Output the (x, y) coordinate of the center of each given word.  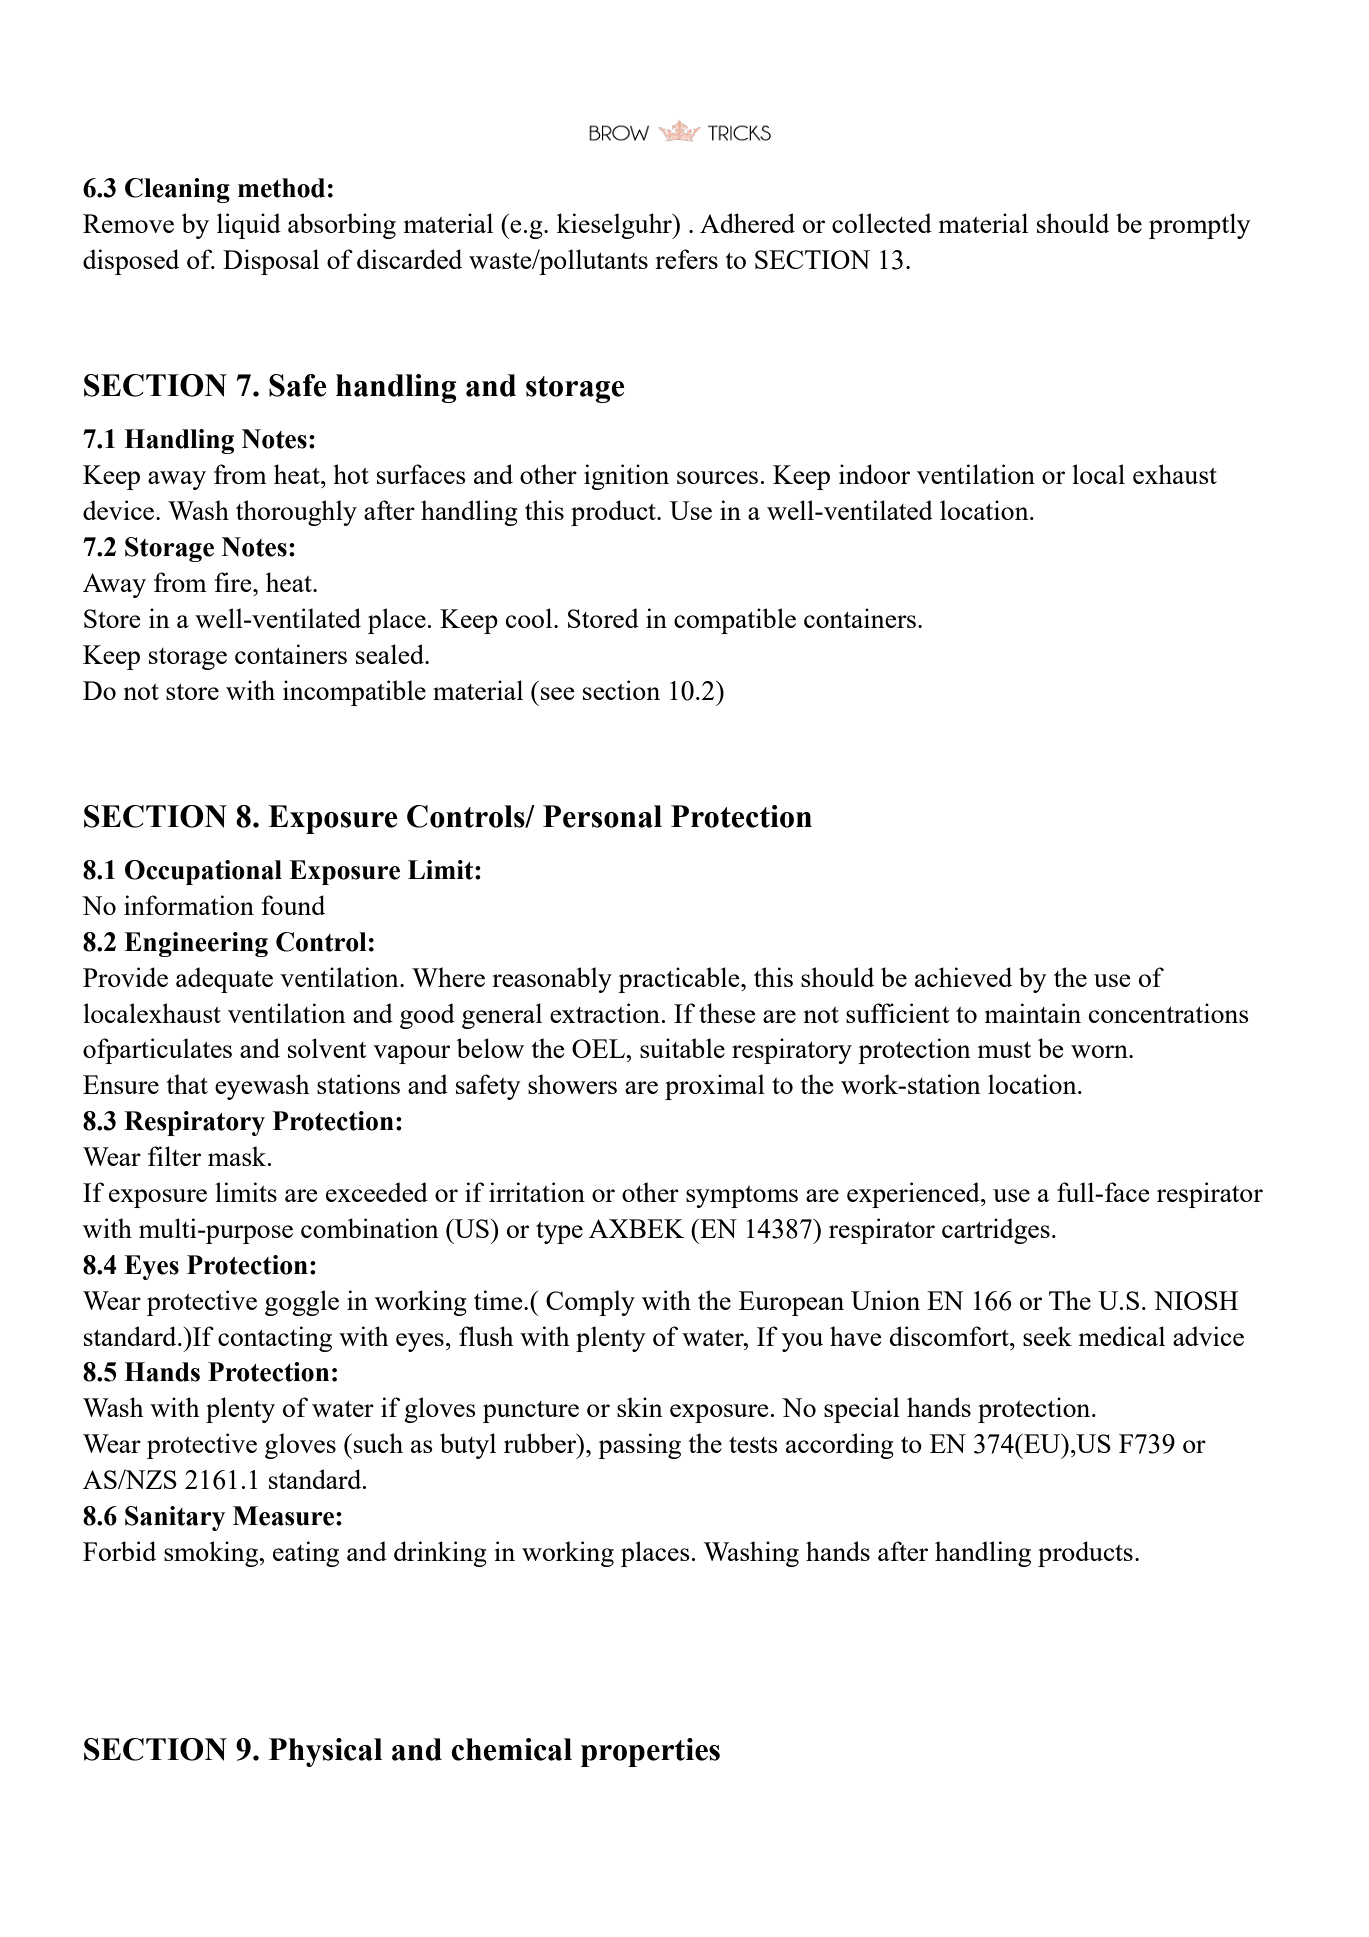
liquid (249, 226)
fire (234, 582)
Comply (590, 1303)
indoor (874, 474)
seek (1047, 1336)
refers (686, 259)
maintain (1033, 1013)
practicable (680, 980)
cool (530, 618)
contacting (275, 1339)
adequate (224, 980)
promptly (1200, 226)
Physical (325, 1752)
